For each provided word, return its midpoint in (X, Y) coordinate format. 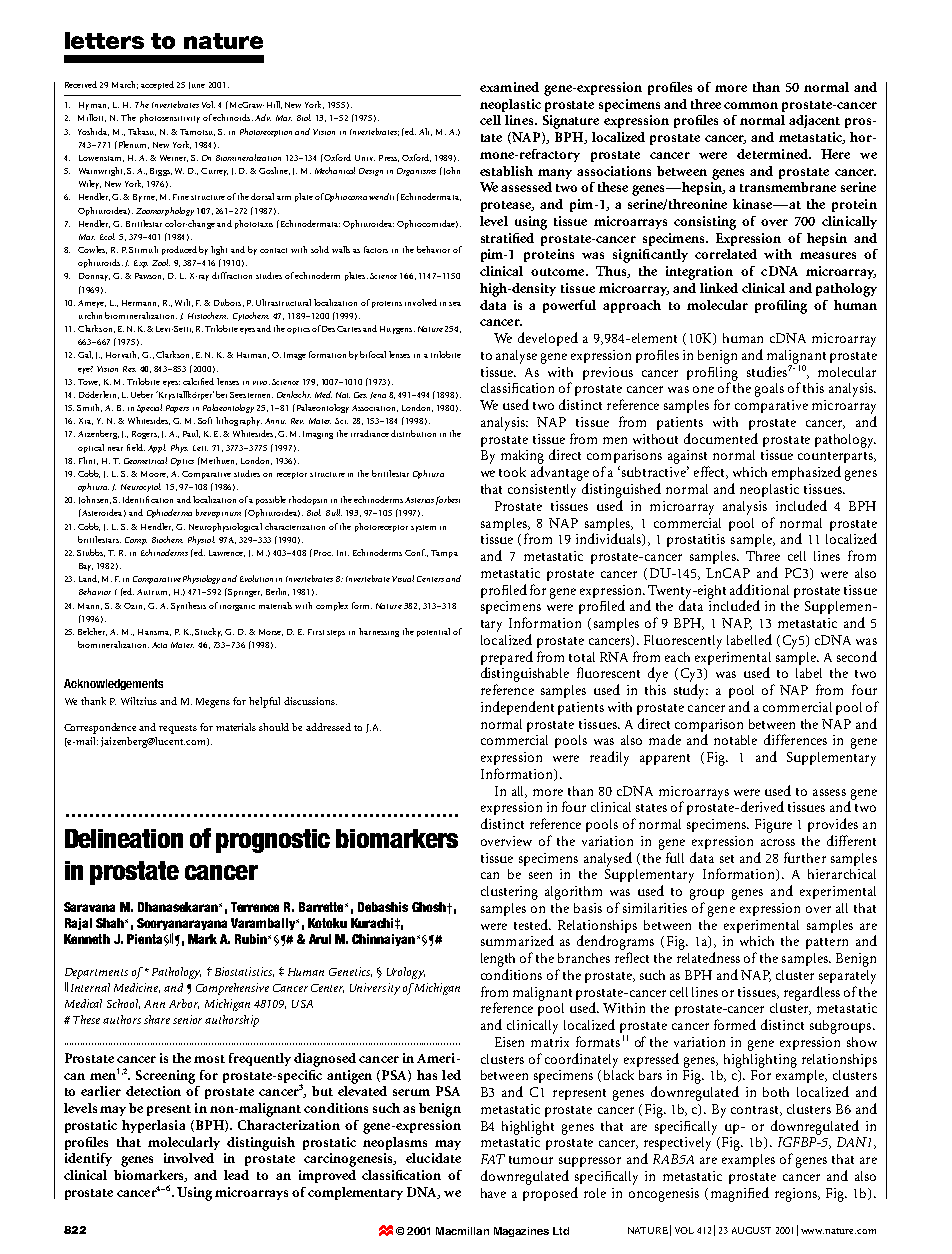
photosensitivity (170, 118)
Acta (159, 645)
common (751, 105)
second (857, 656)
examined (509, 87)
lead (236, 1175)
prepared (507, 658)
